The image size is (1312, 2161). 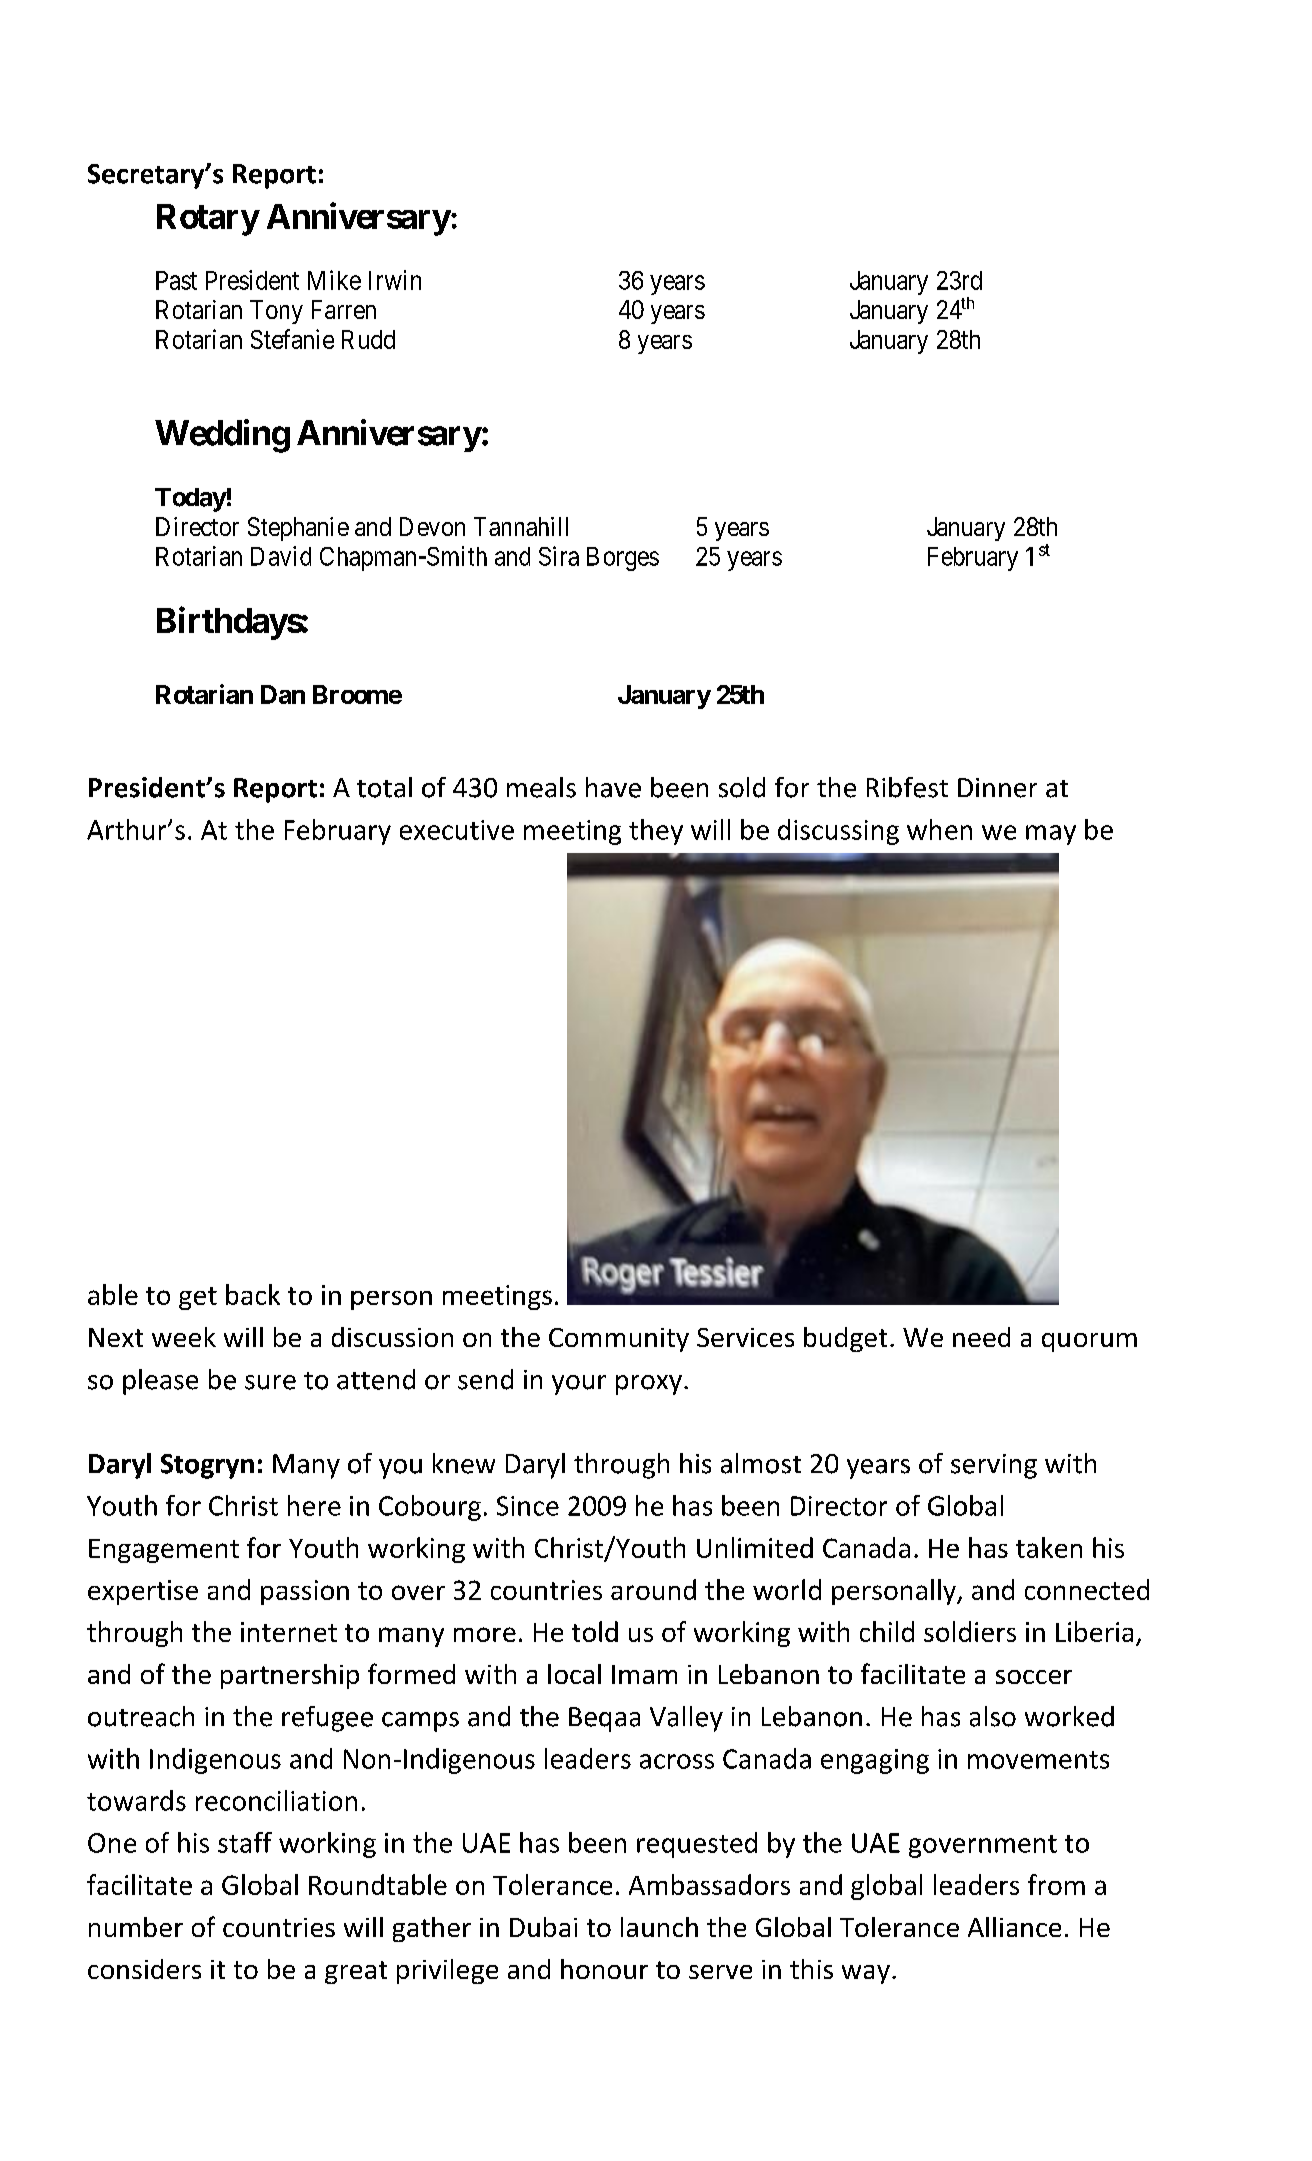 What do you see at coordinates (619, 1340) in the screenshot?
I see `Community` at bounding box center [619, 1340].
